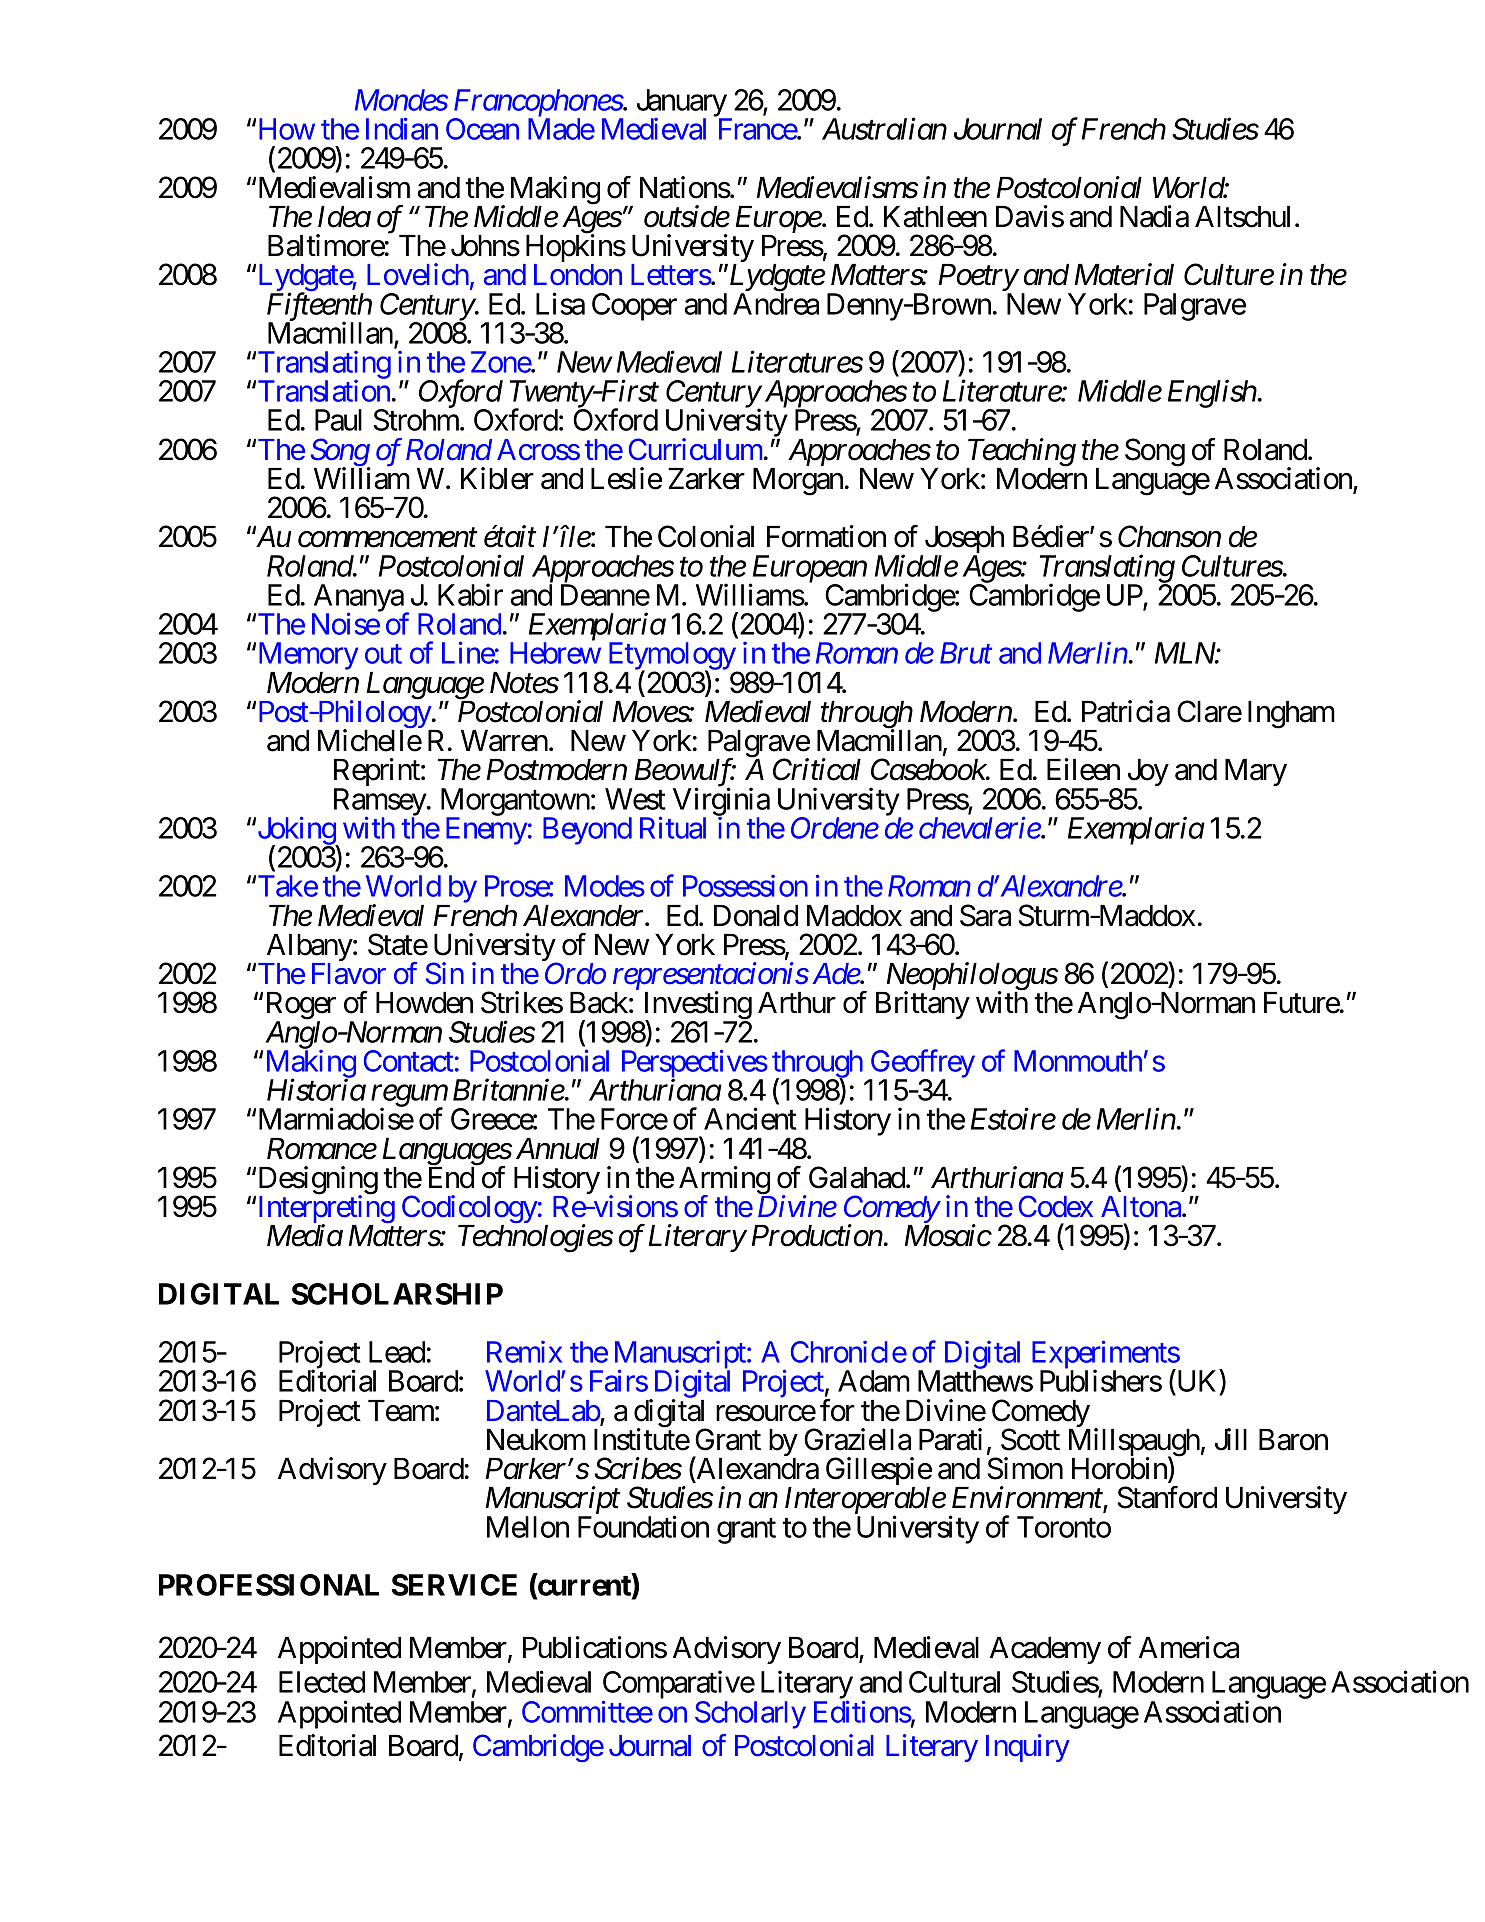 This document has width=1485, height=1922. I want to click on Lead, so click(397, 1352).
